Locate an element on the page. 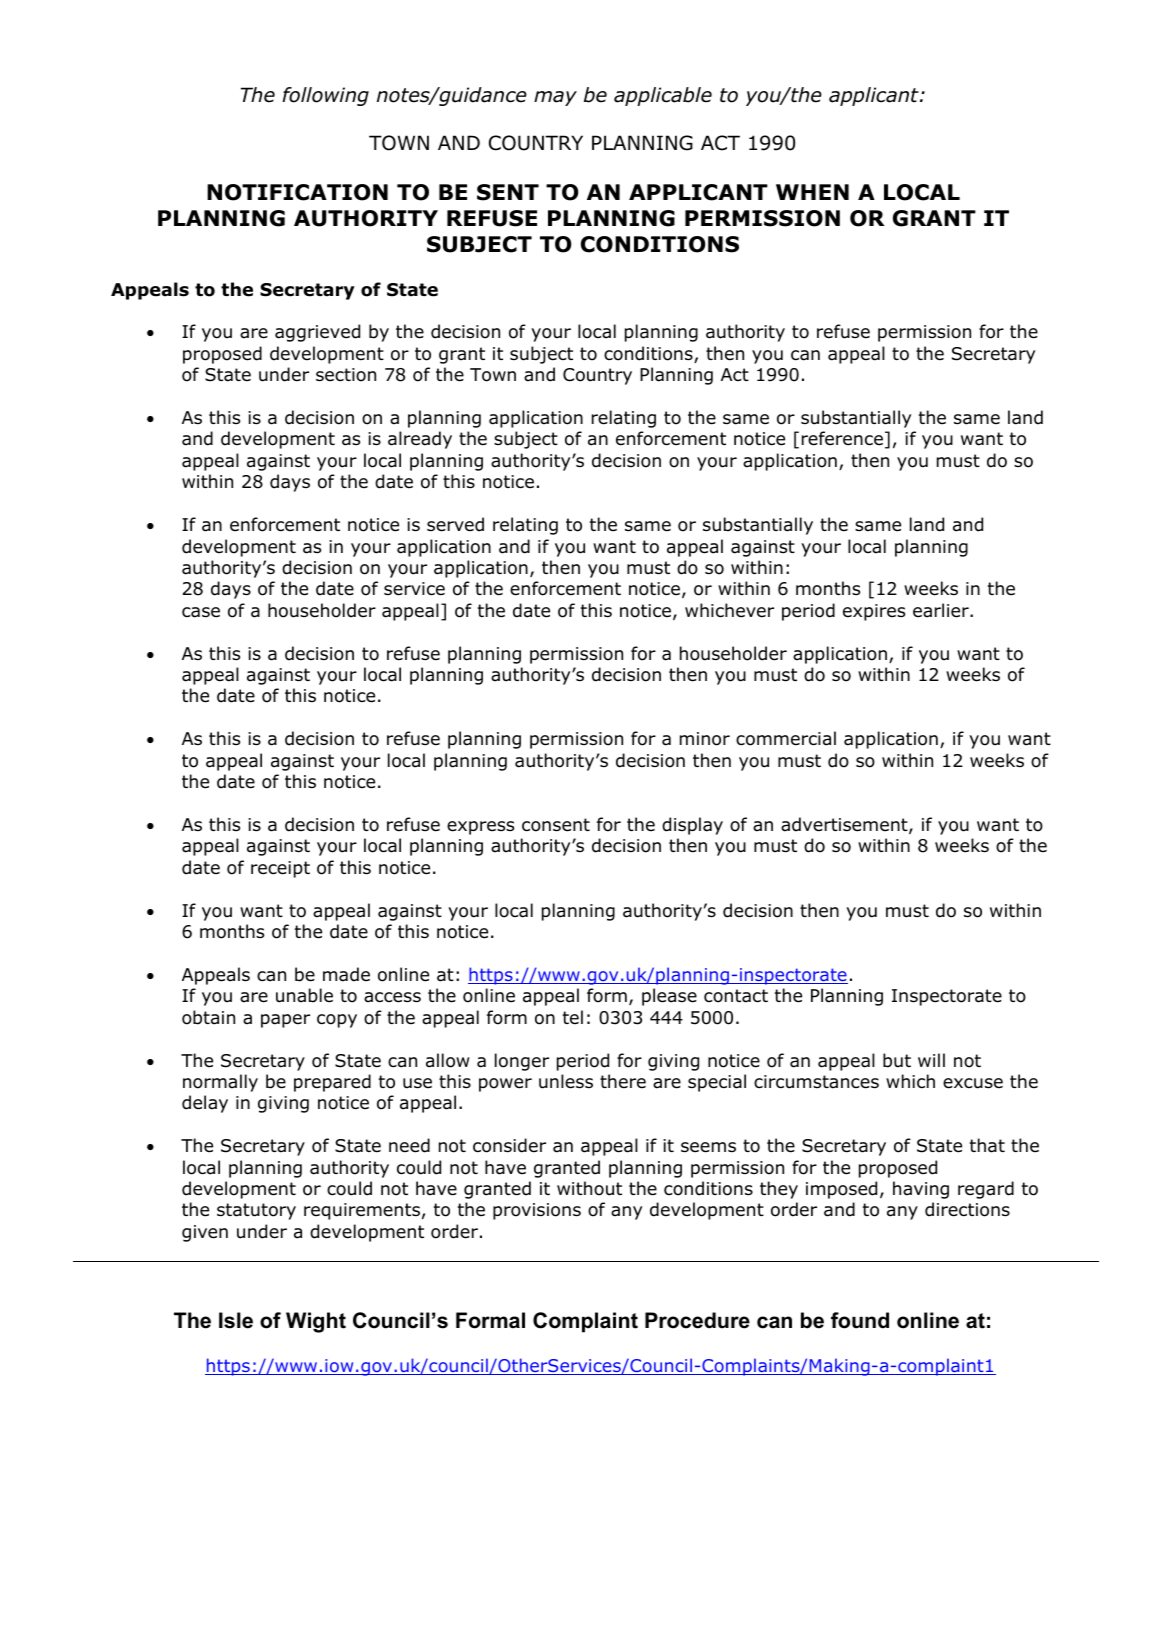 This page has width=1166, height=1648. may is located at coordinates (555, 98).
